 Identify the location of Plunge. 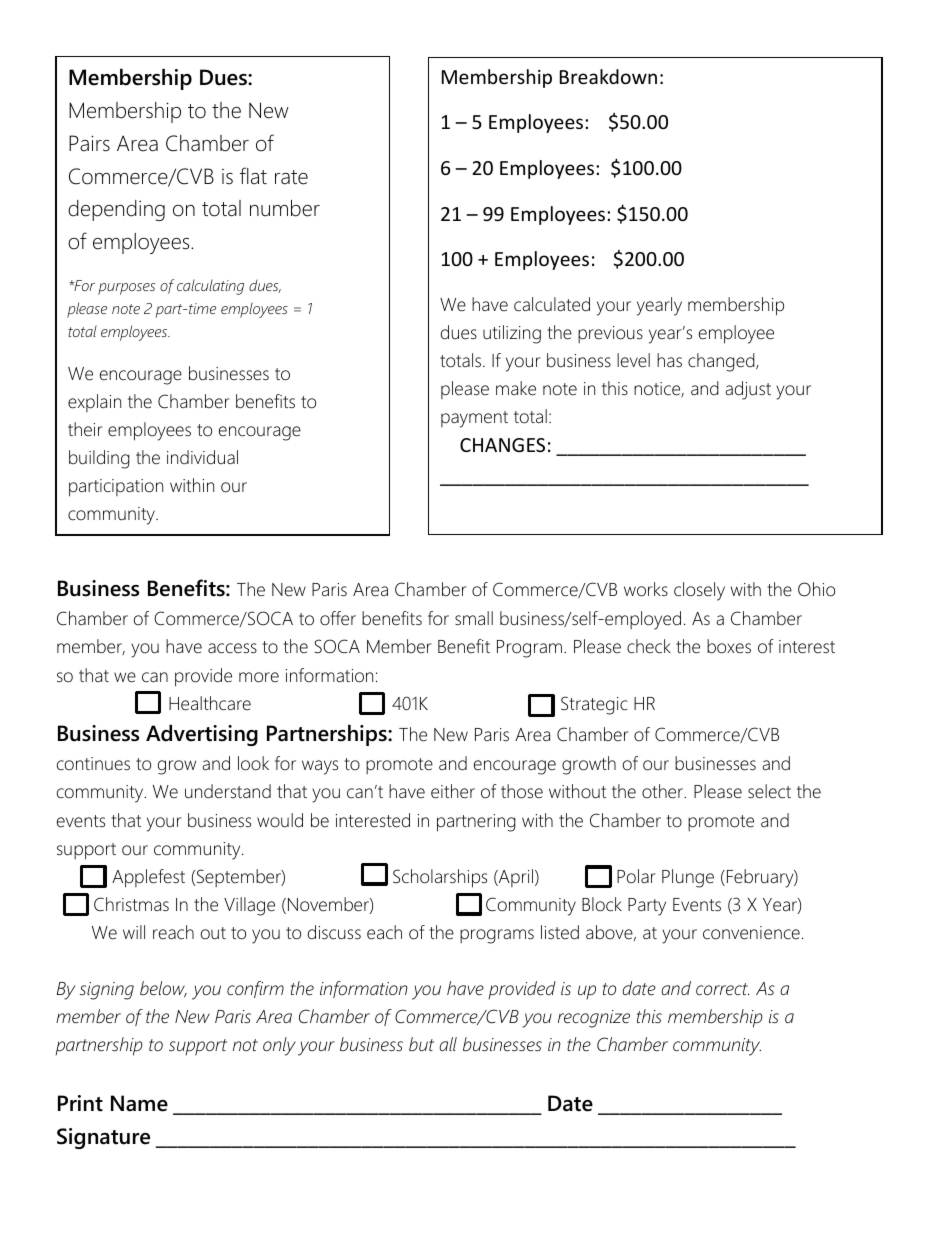
(688, 878).
